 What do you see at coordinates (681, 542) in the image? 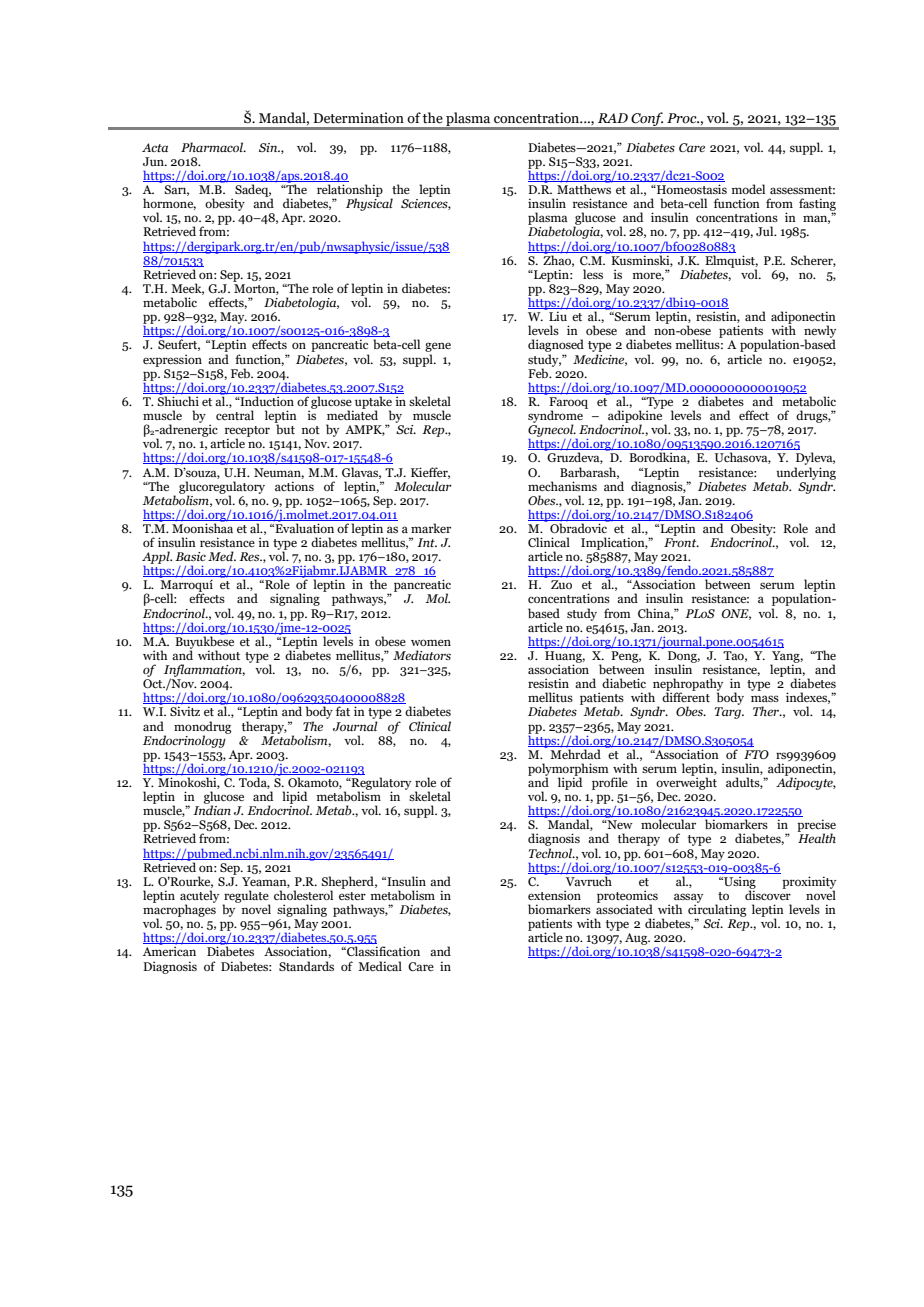
I see `Front` at bounding box center [681, 542].
